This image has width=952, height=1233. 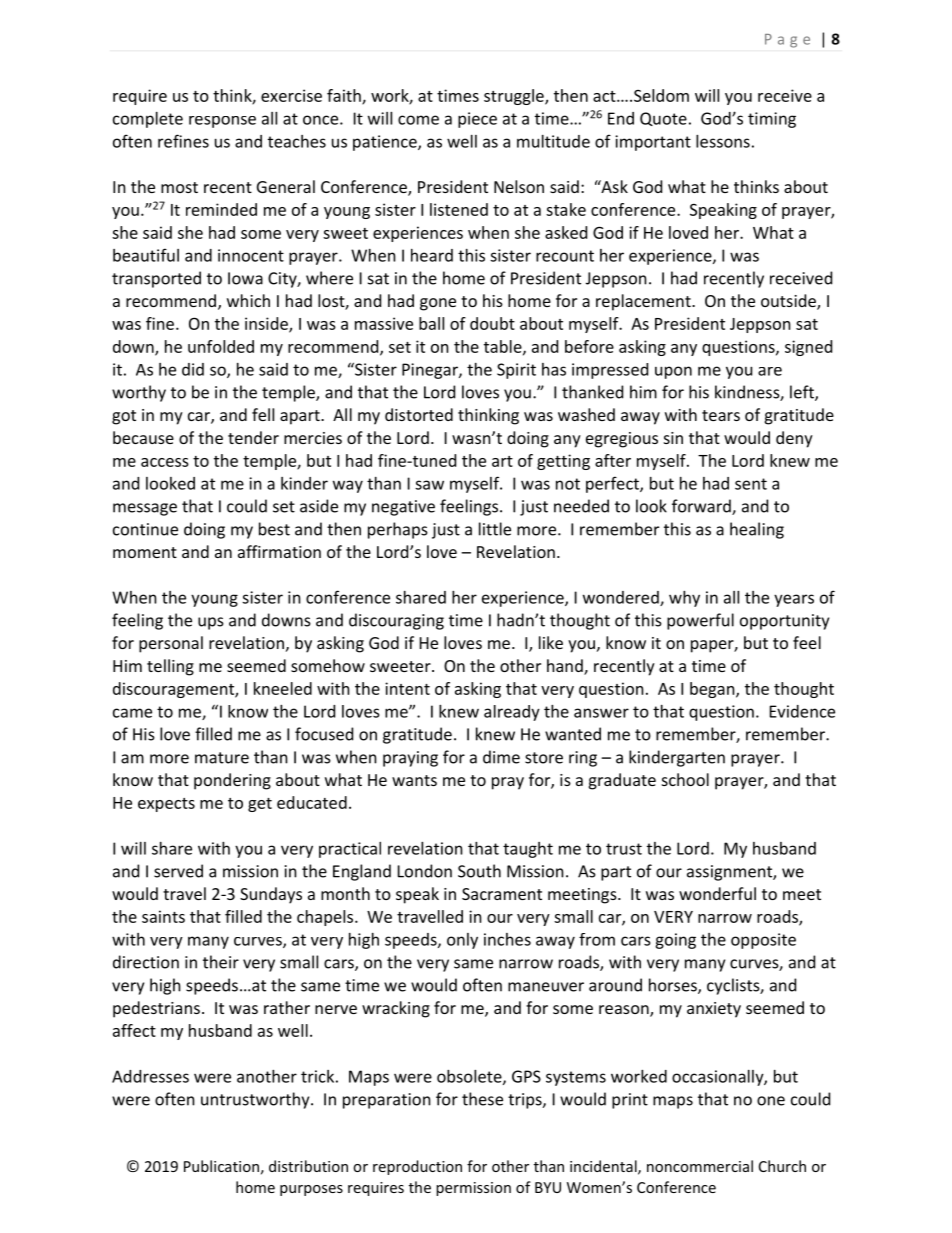 I want to click on Publication, so click(x=221, y=1166).
